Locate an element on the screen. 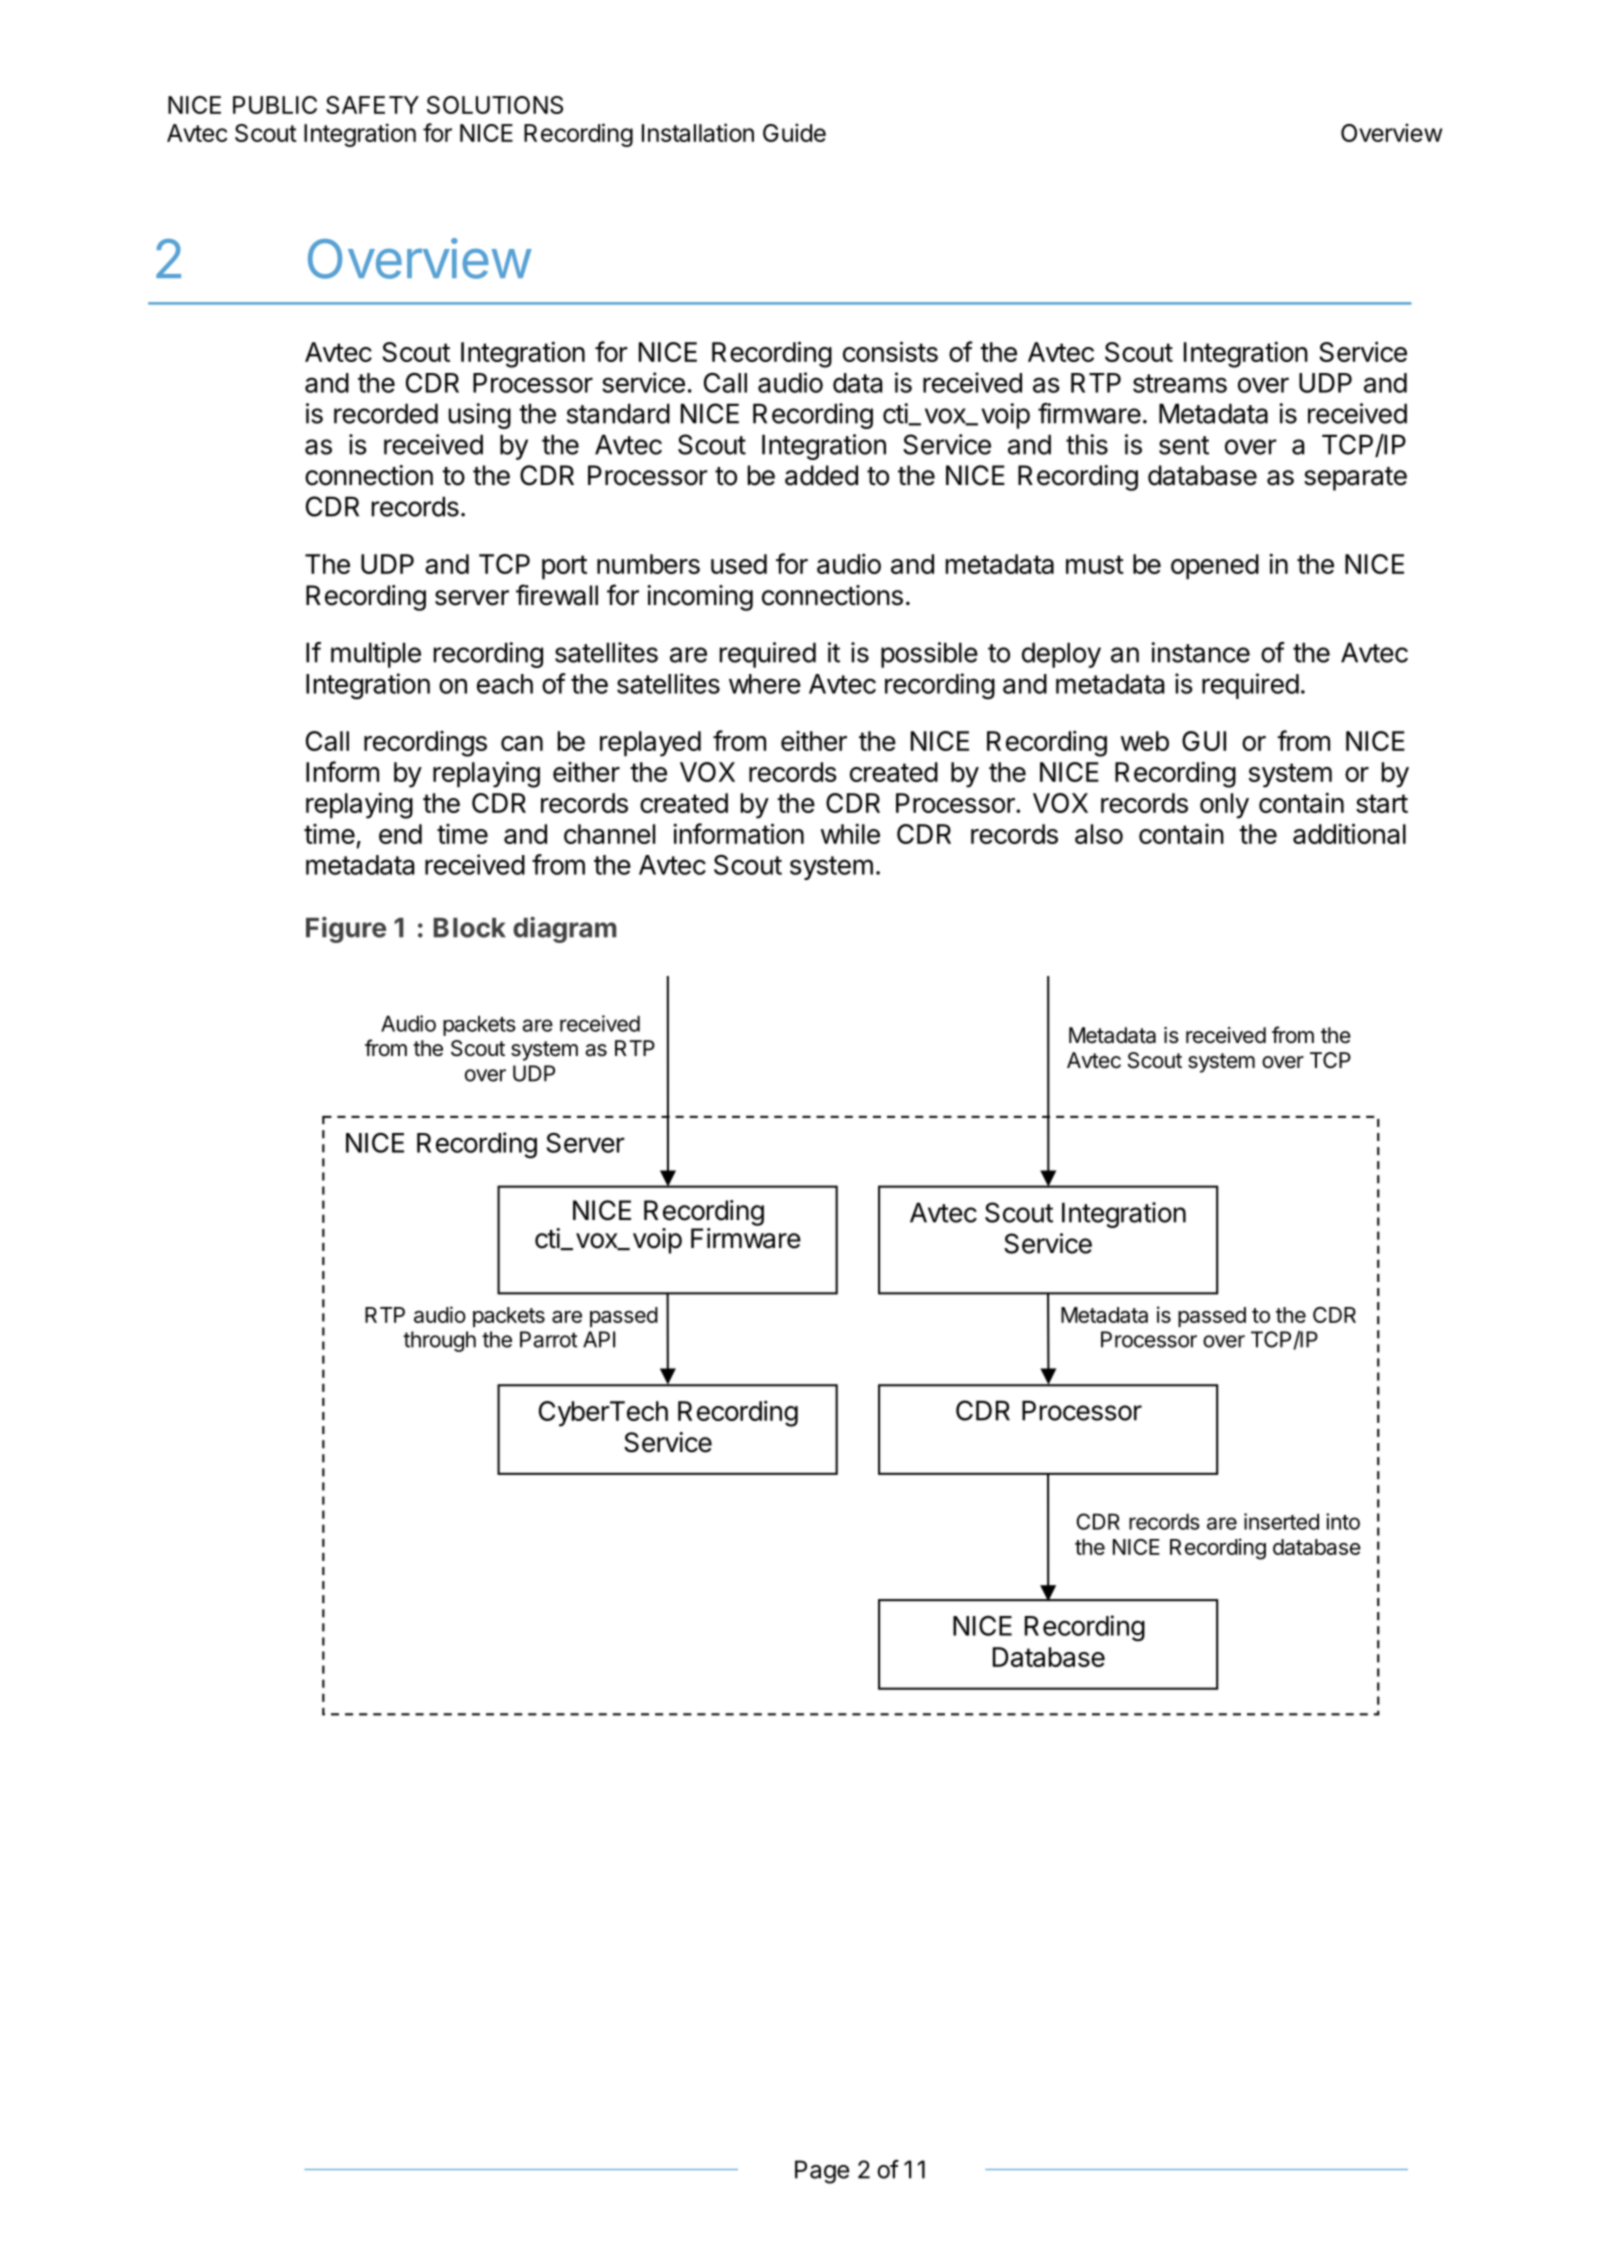 This screenshot has height=2260, width=1598. SAFETY is located at coordinates (372, 105).
